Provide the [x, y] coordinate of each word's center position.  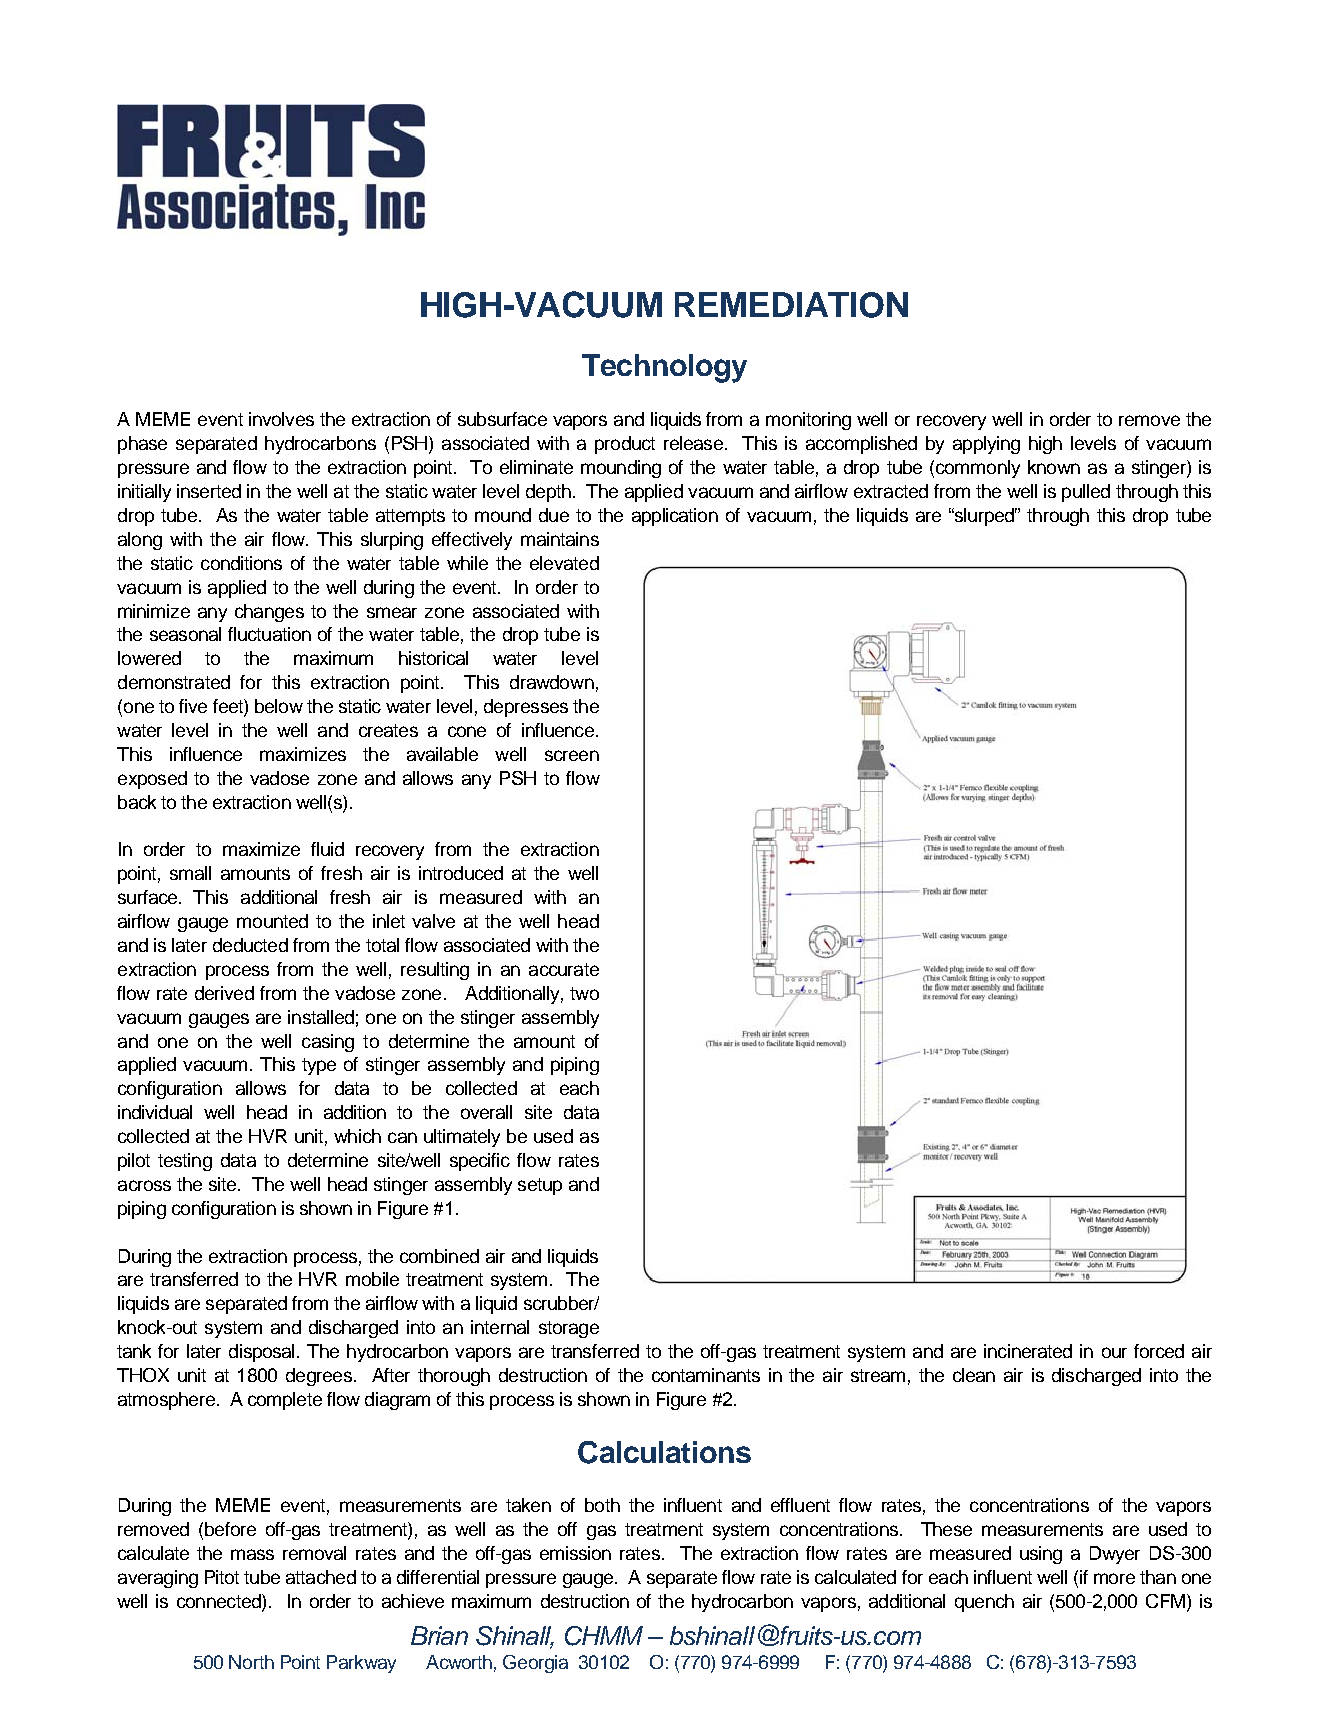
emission [575, 1553]
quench [984, 1603]
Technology [664, 368]
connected [220, 1602]
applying [986, 445]
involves [281, 419]
